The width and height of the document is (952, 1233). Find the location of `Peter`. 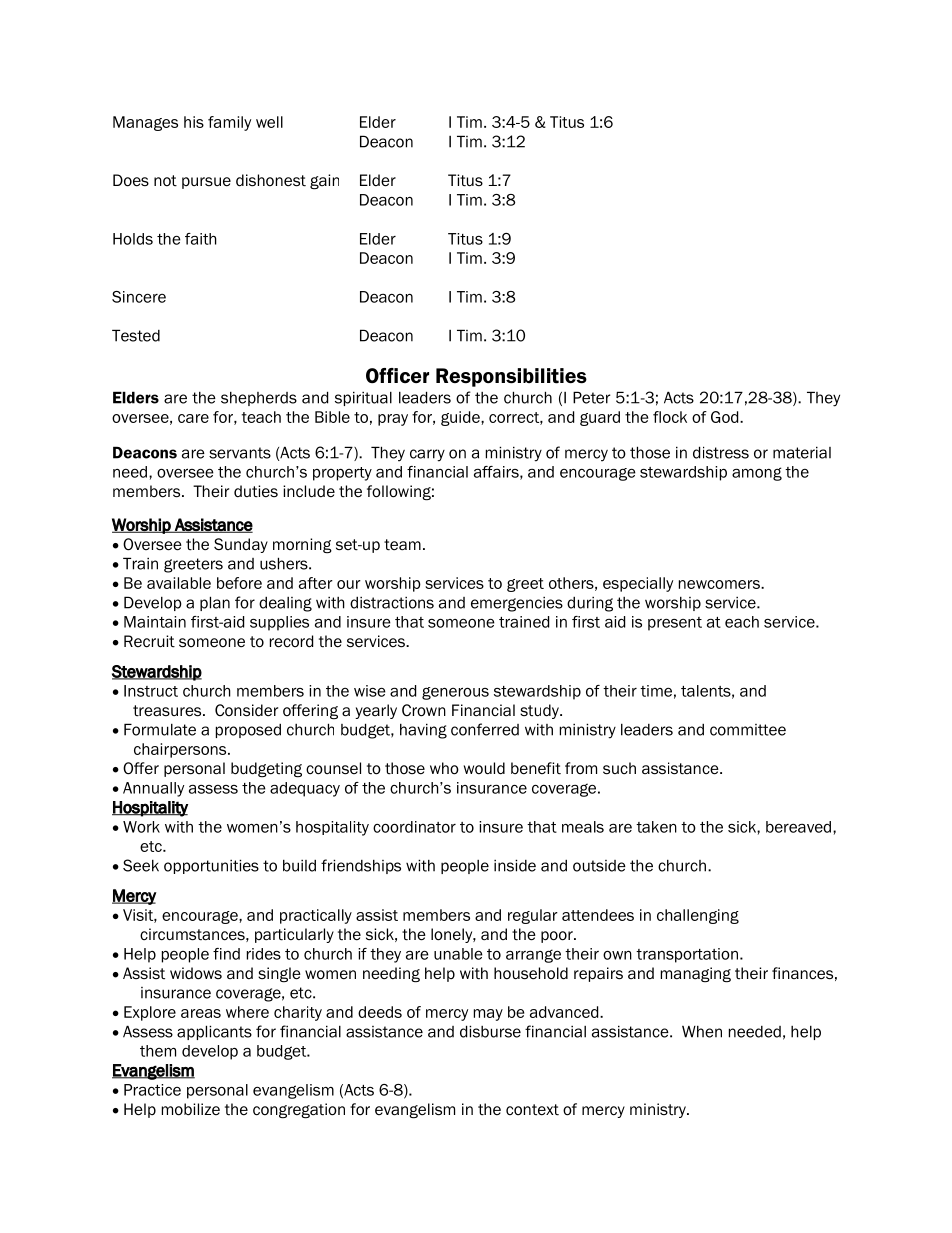

Peter is located at coordinates (591, 397).
